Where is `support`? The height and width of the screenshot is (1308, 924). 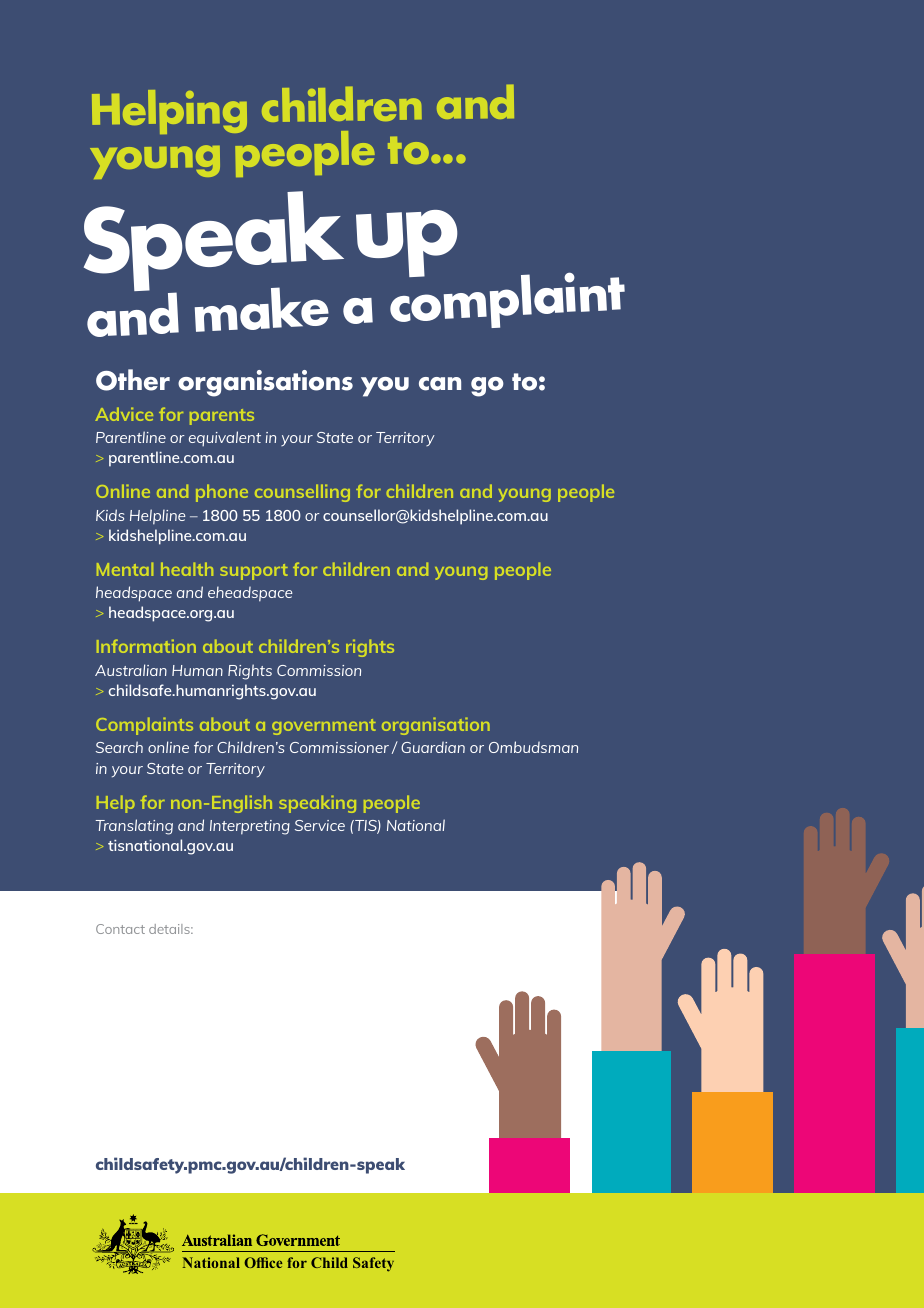 support is located at coordinates (254, 572).
